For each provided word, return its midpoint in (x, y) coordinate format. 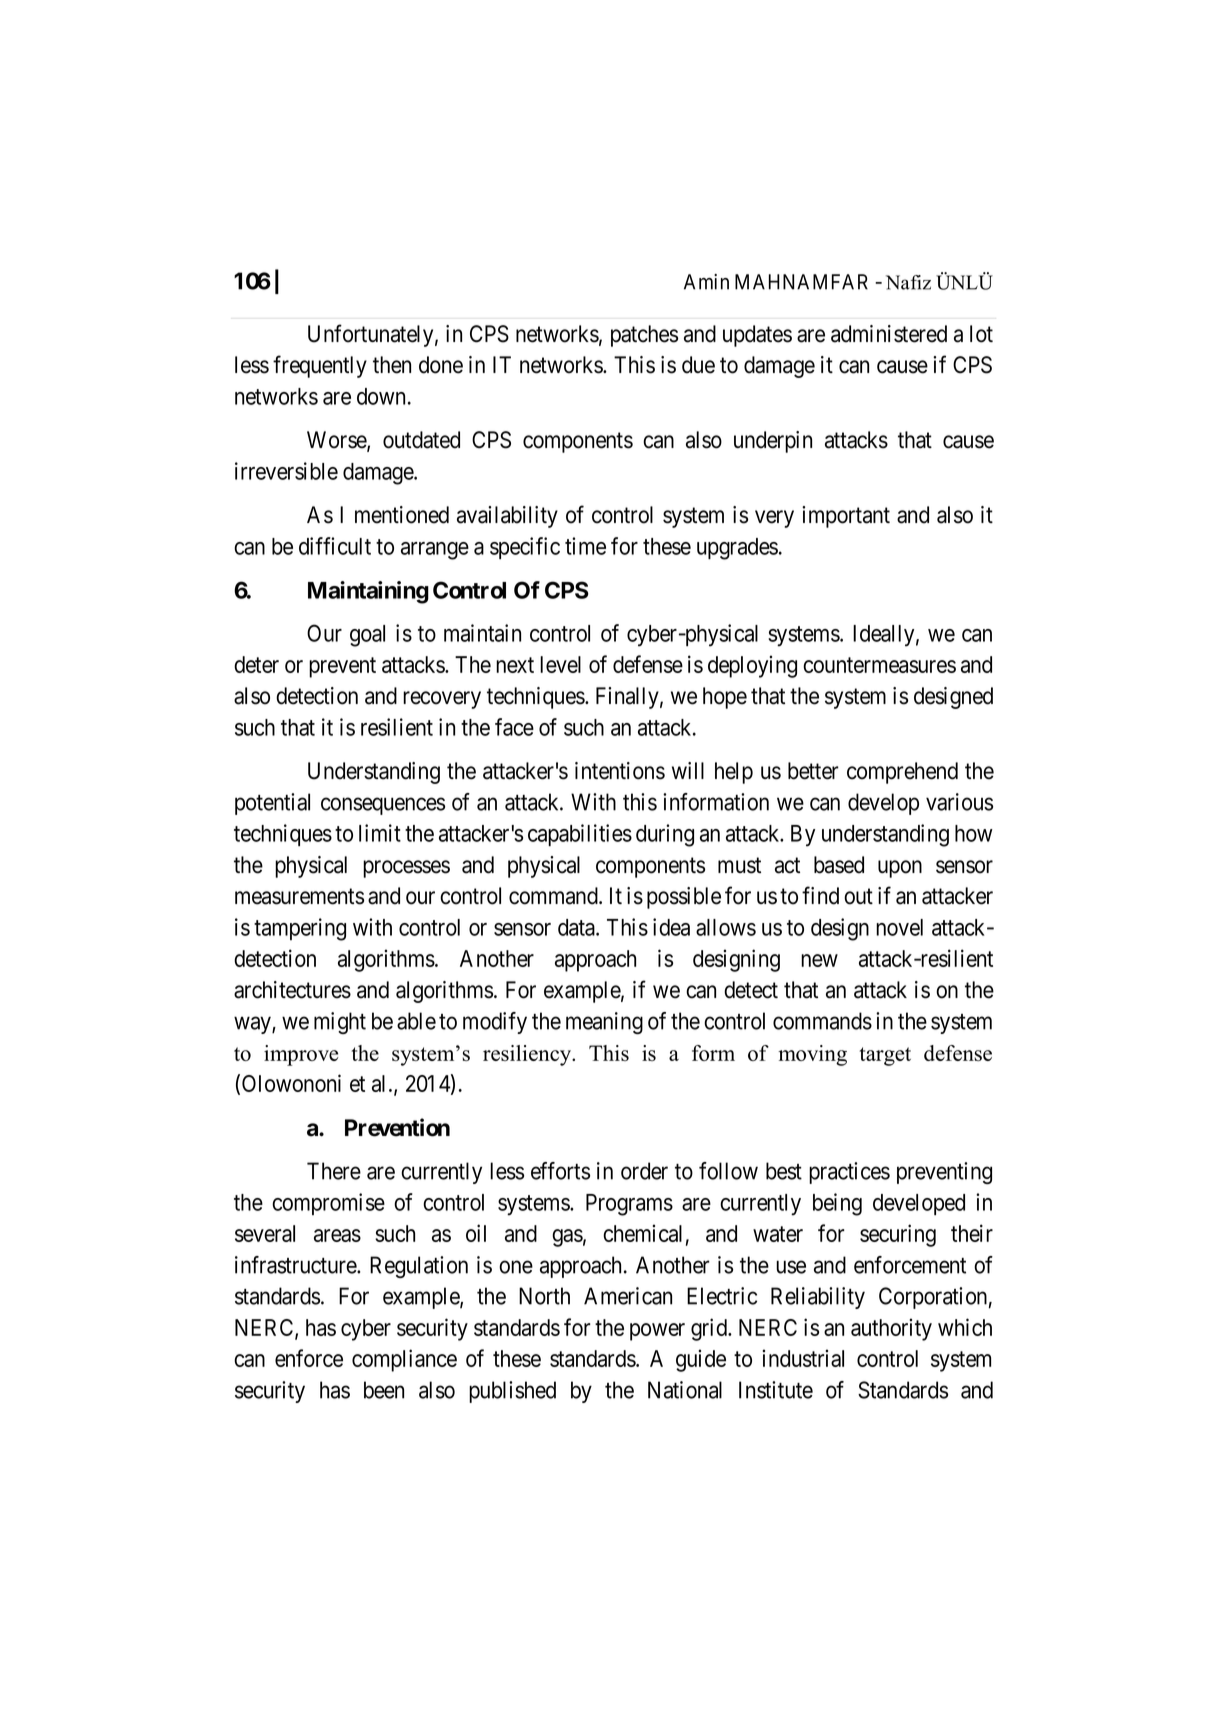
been (384, 1390)
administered (889, 334)
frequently (320, 366)
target (885, 1056)
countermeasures (879, 665)
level (560, 664)
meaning (604, 1023)
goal (367, 636)
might (340, 1023)
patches (644, 336)
